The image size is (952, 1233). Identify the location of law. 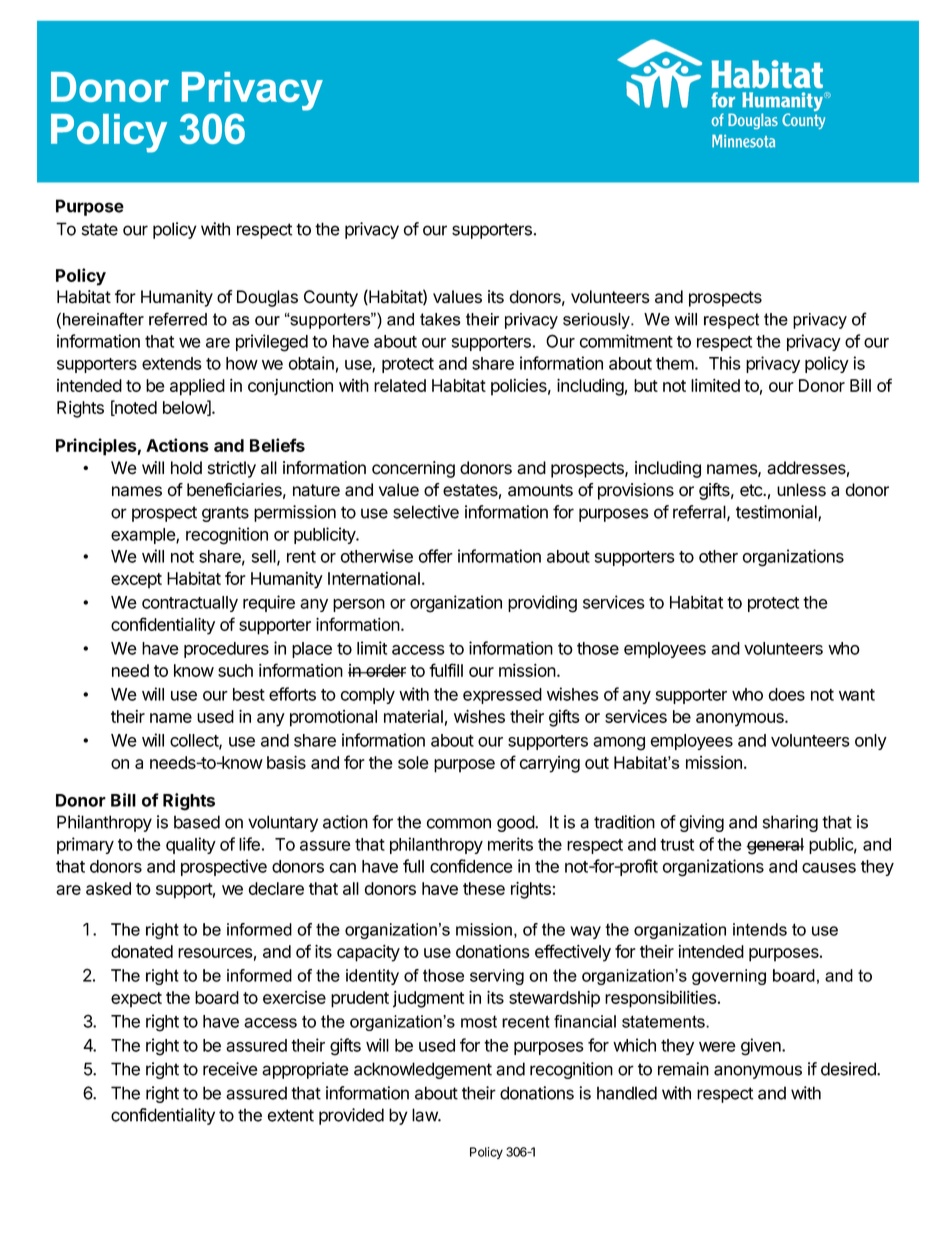
(425, 1115).
